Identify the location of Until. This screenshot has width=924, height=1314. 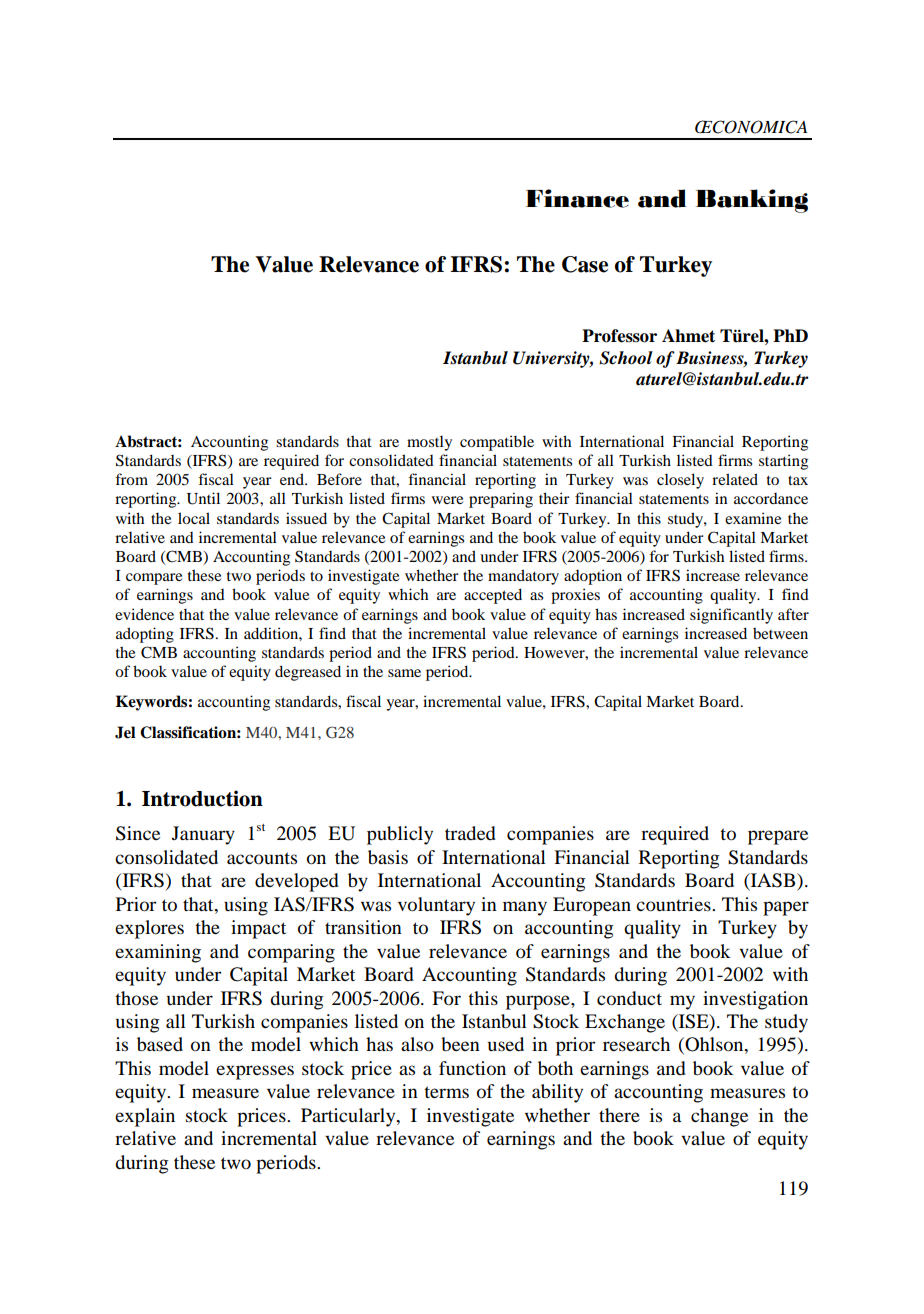
(203, 498).
